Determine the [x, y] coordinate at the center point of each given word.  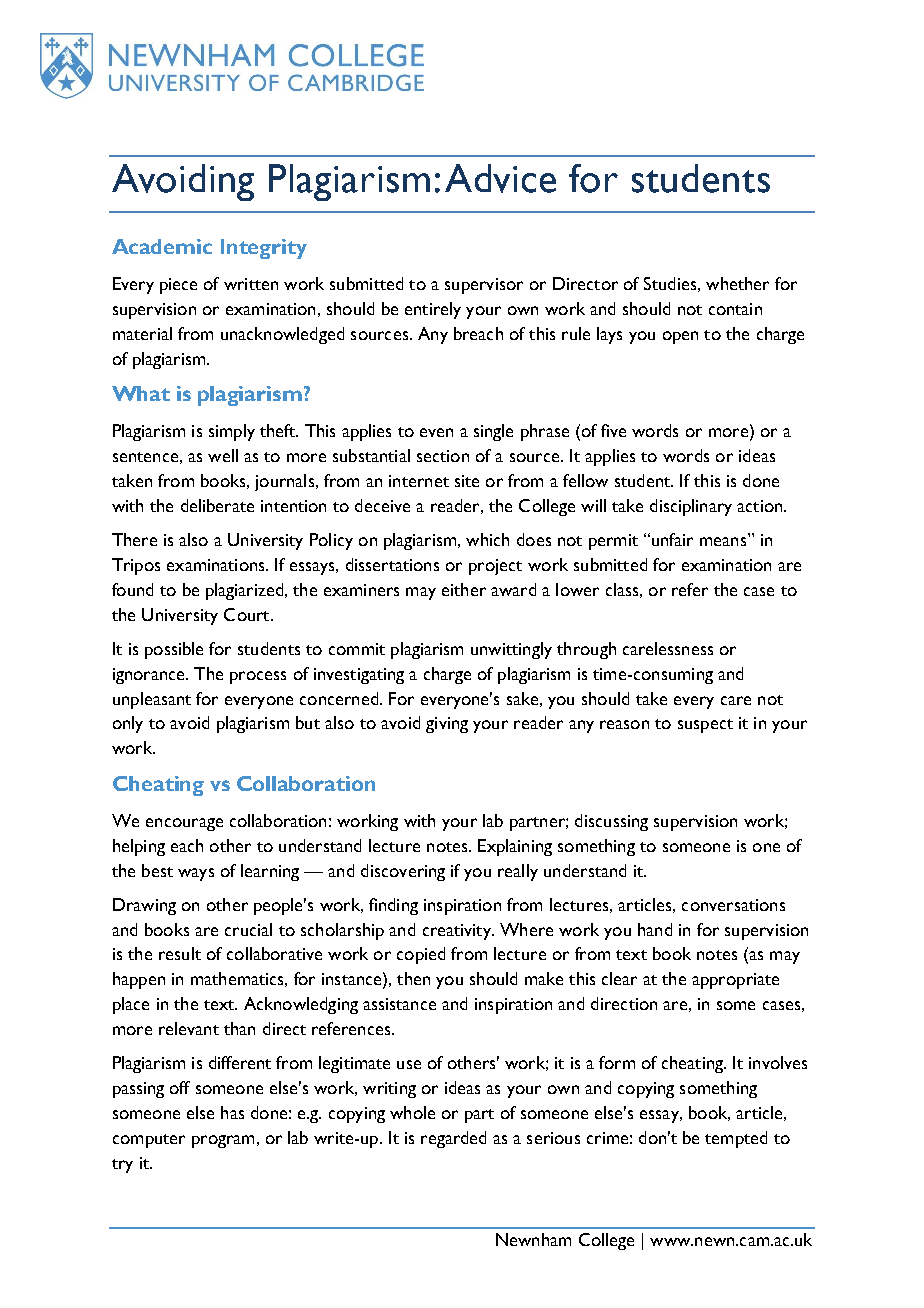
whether [737, 283]
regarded [453, 1139]
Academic [162, 246]
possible [174, 650]
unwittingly [511, 650]
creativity [458, 932]
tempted [736, 1139]
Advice [500, 178]
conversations [733, 905]
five [613, 430]
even [436, 432]
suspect [705, 726]
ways [196, 874]
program [223, 1141]
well [223, 455]
